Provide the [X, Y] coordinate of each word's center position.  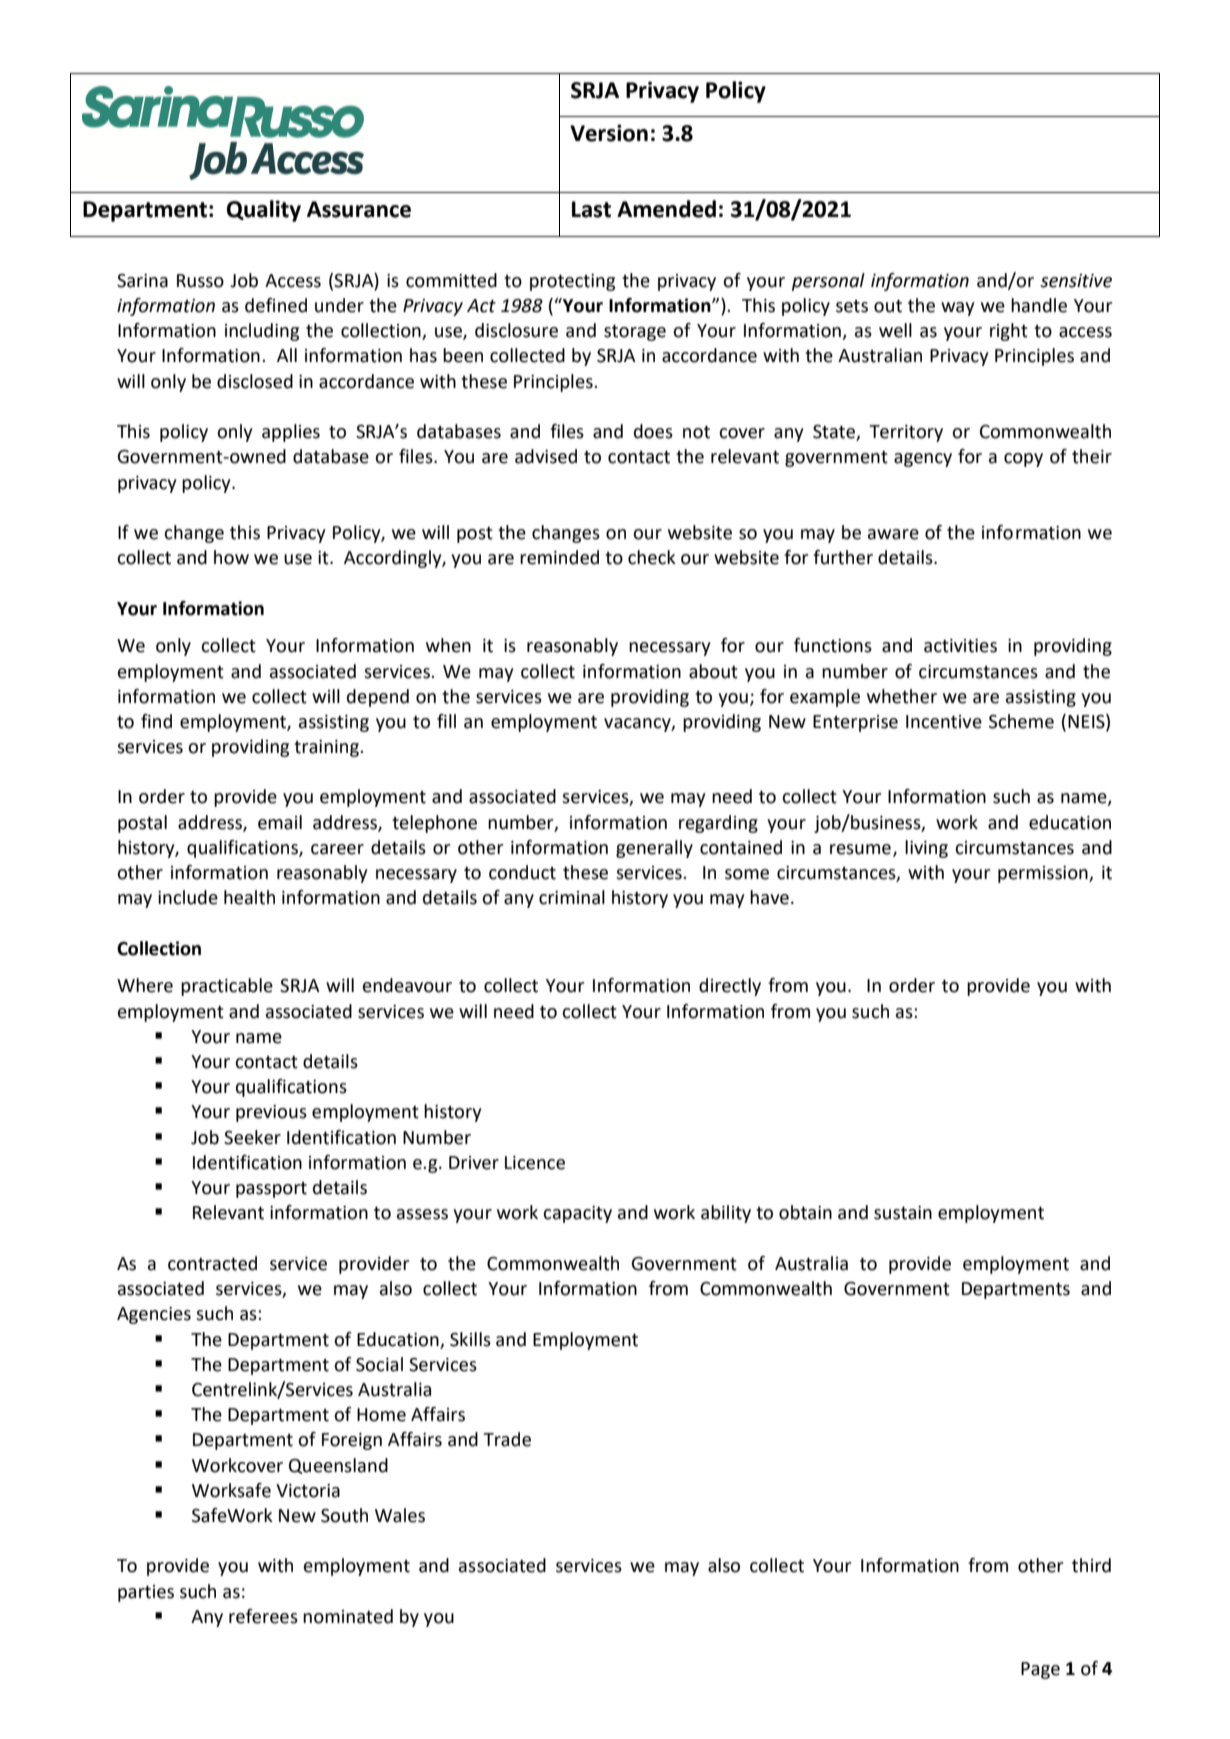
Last [591, 209]
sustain [903, 1213]
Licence [535, 1163]
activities [960, 646]
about [713, 671]
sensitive [1076, 281]
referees [263, 1616]
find [156, 721]
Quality [264, 211]
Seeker [252, 1137]
